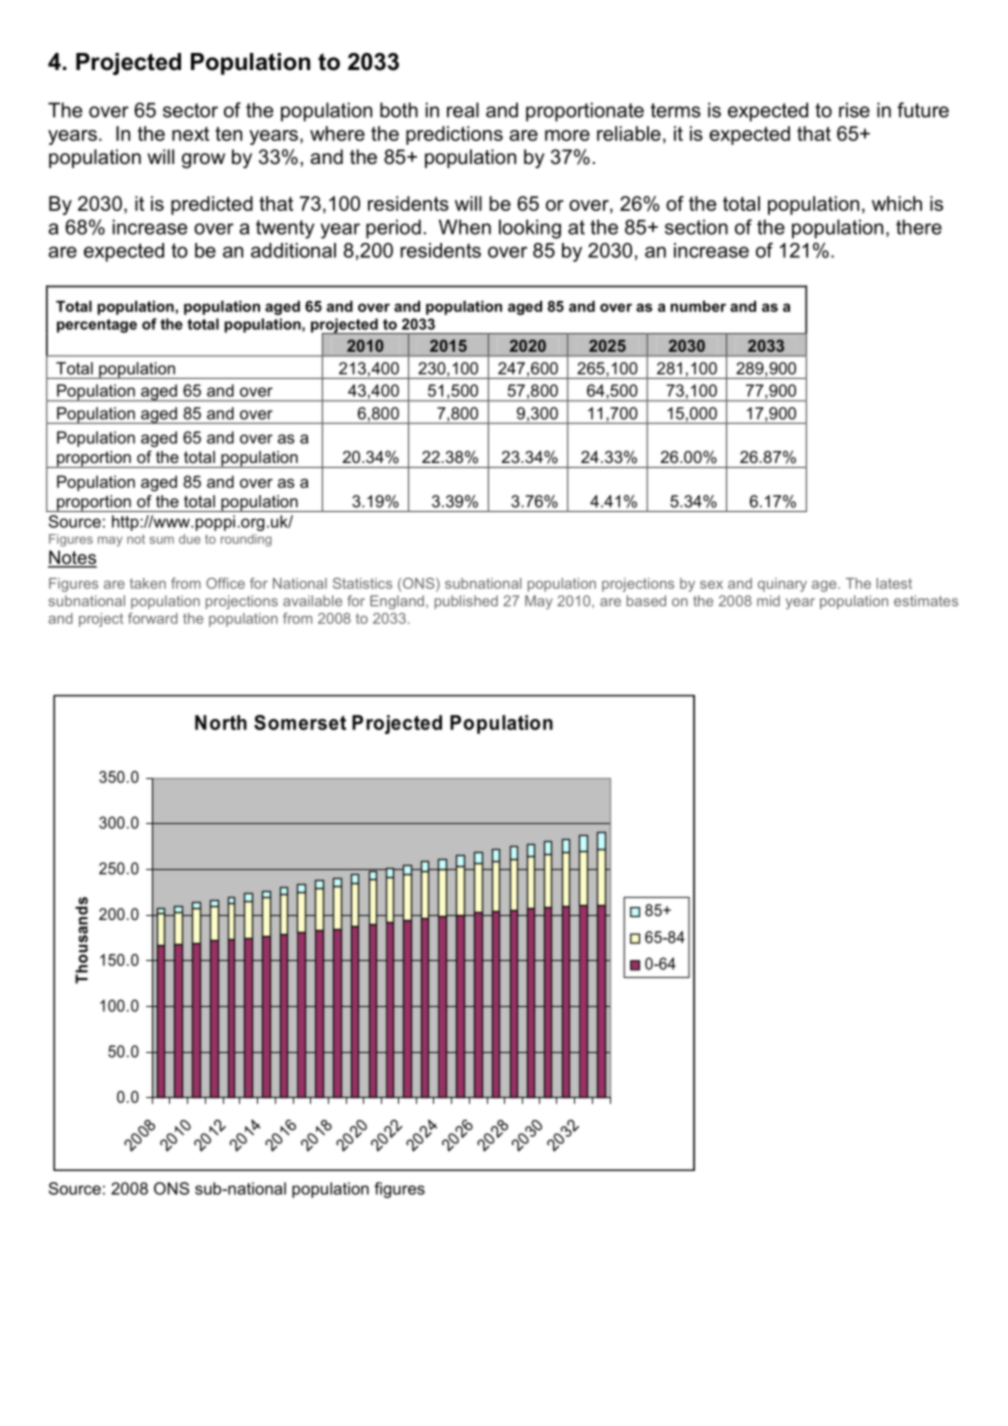 This screenshot has width=1008, height=1426. What do you see at coordinates (698, 306) in the screenshot?
I see `number` at bounding box center [698, 306].
